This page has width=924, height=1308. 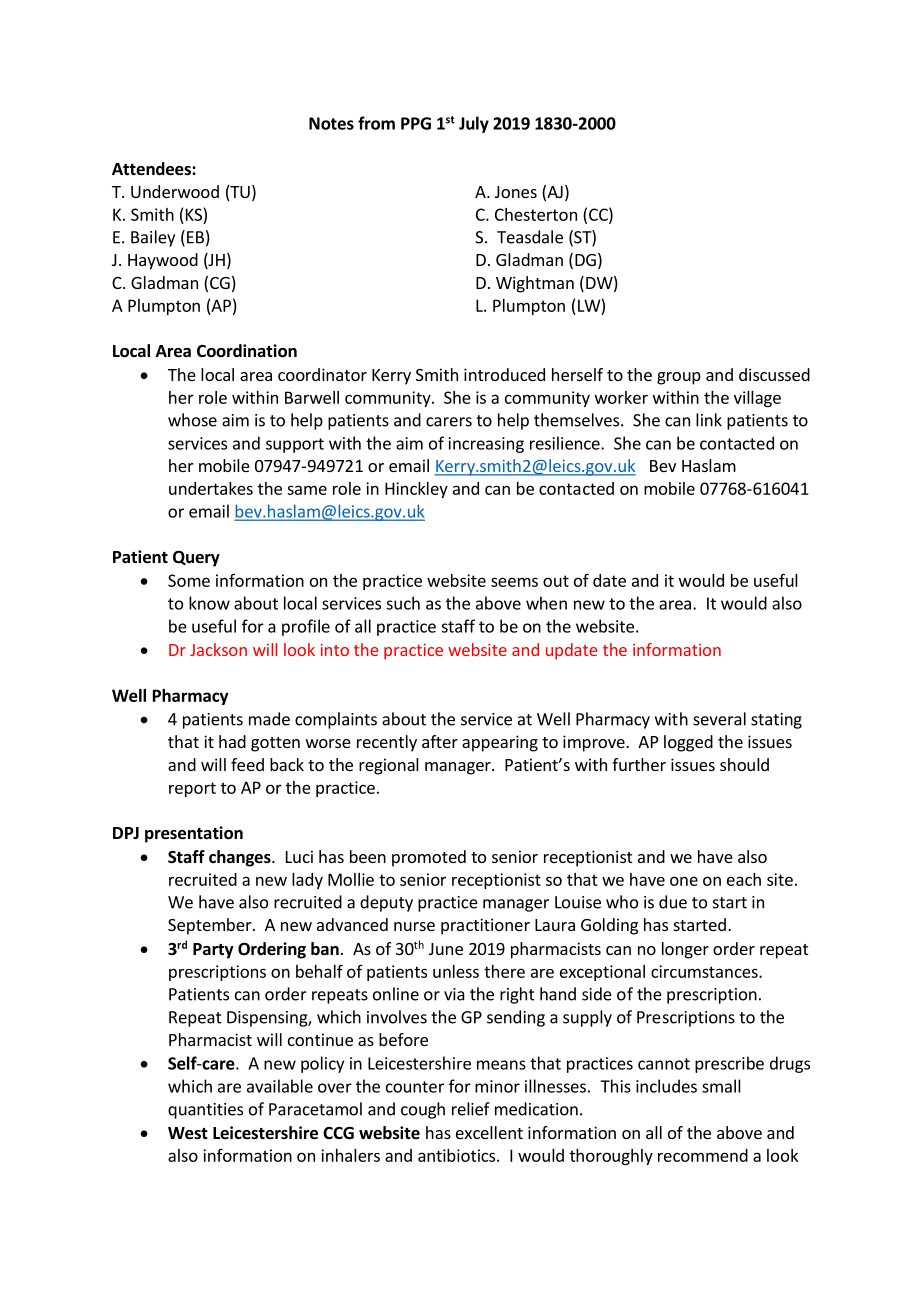 I want to click on July, so click(x=474, y=124).
